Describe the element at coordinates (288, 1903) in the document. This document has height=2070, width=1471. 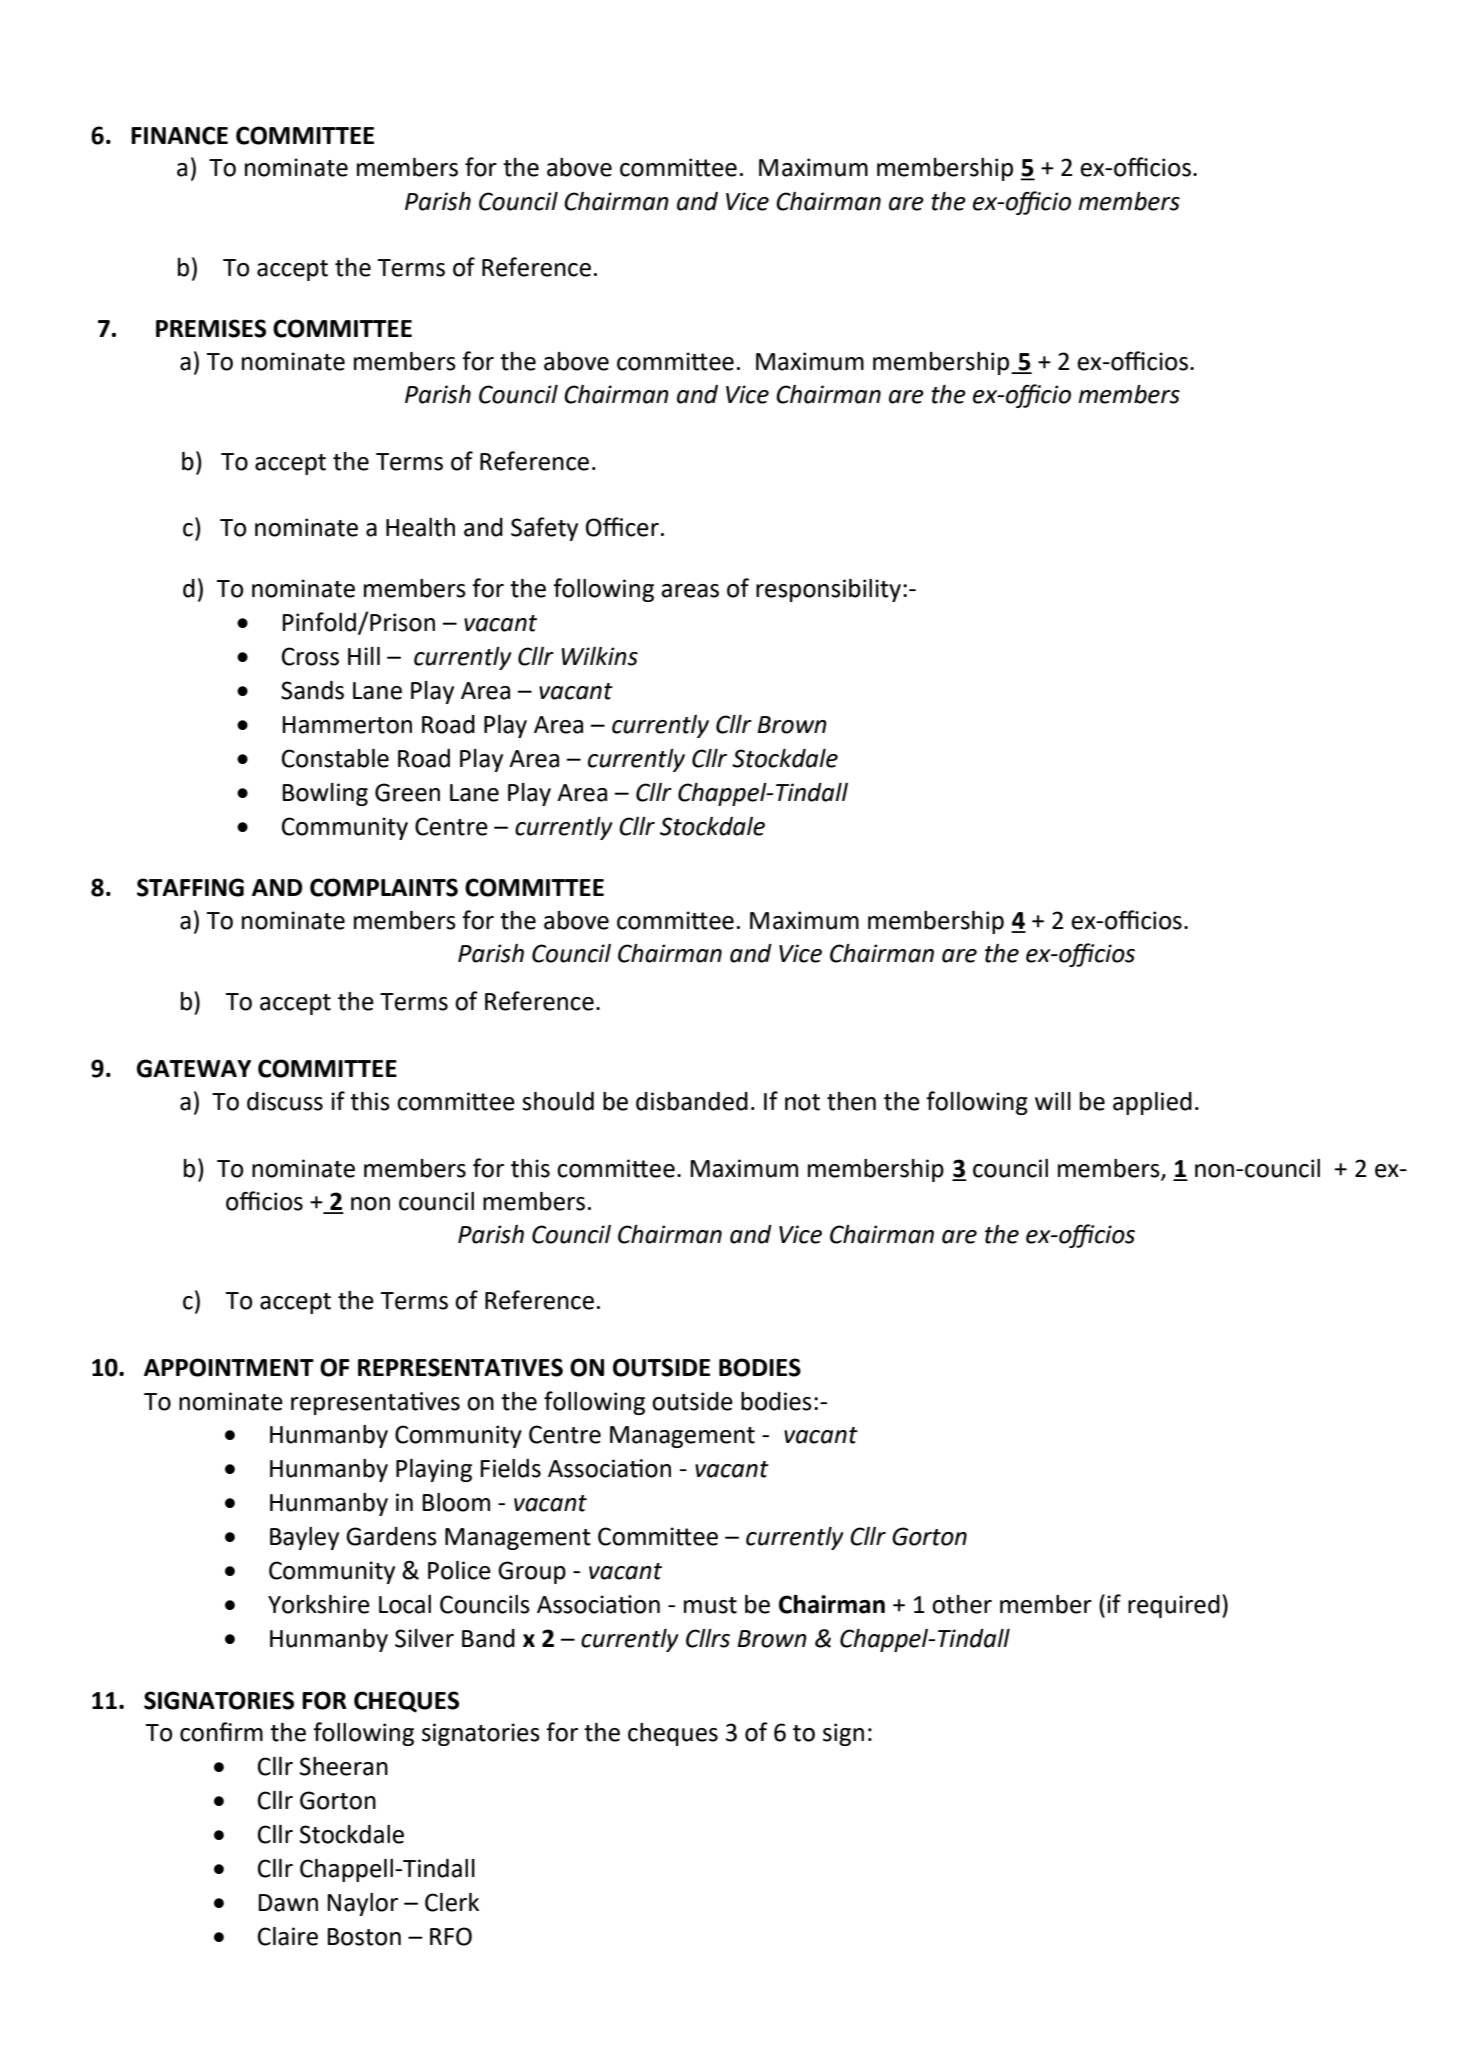
I see `Dawn` at that location.
